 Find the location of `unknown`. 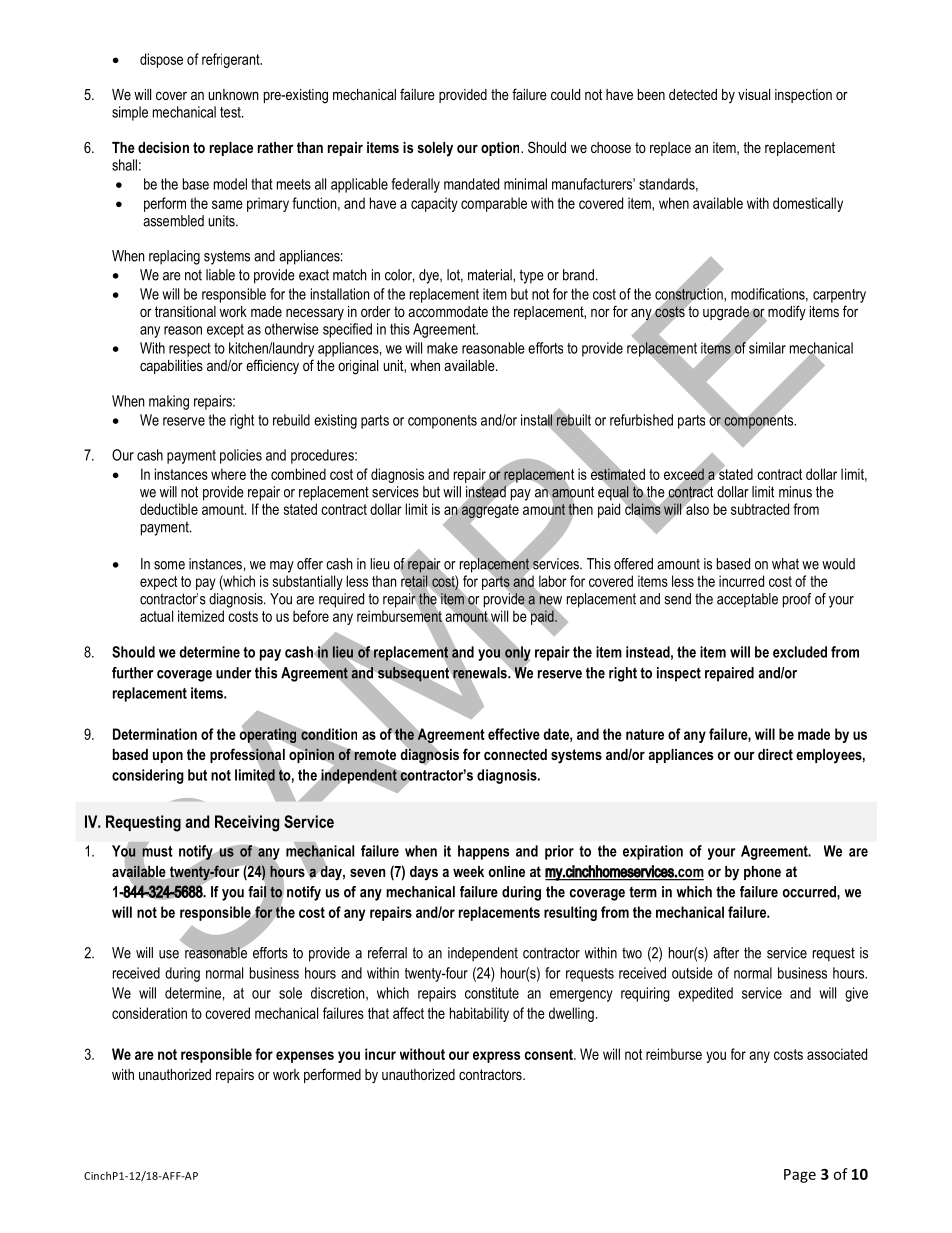

unknown is located at coordinates (233, 94).
